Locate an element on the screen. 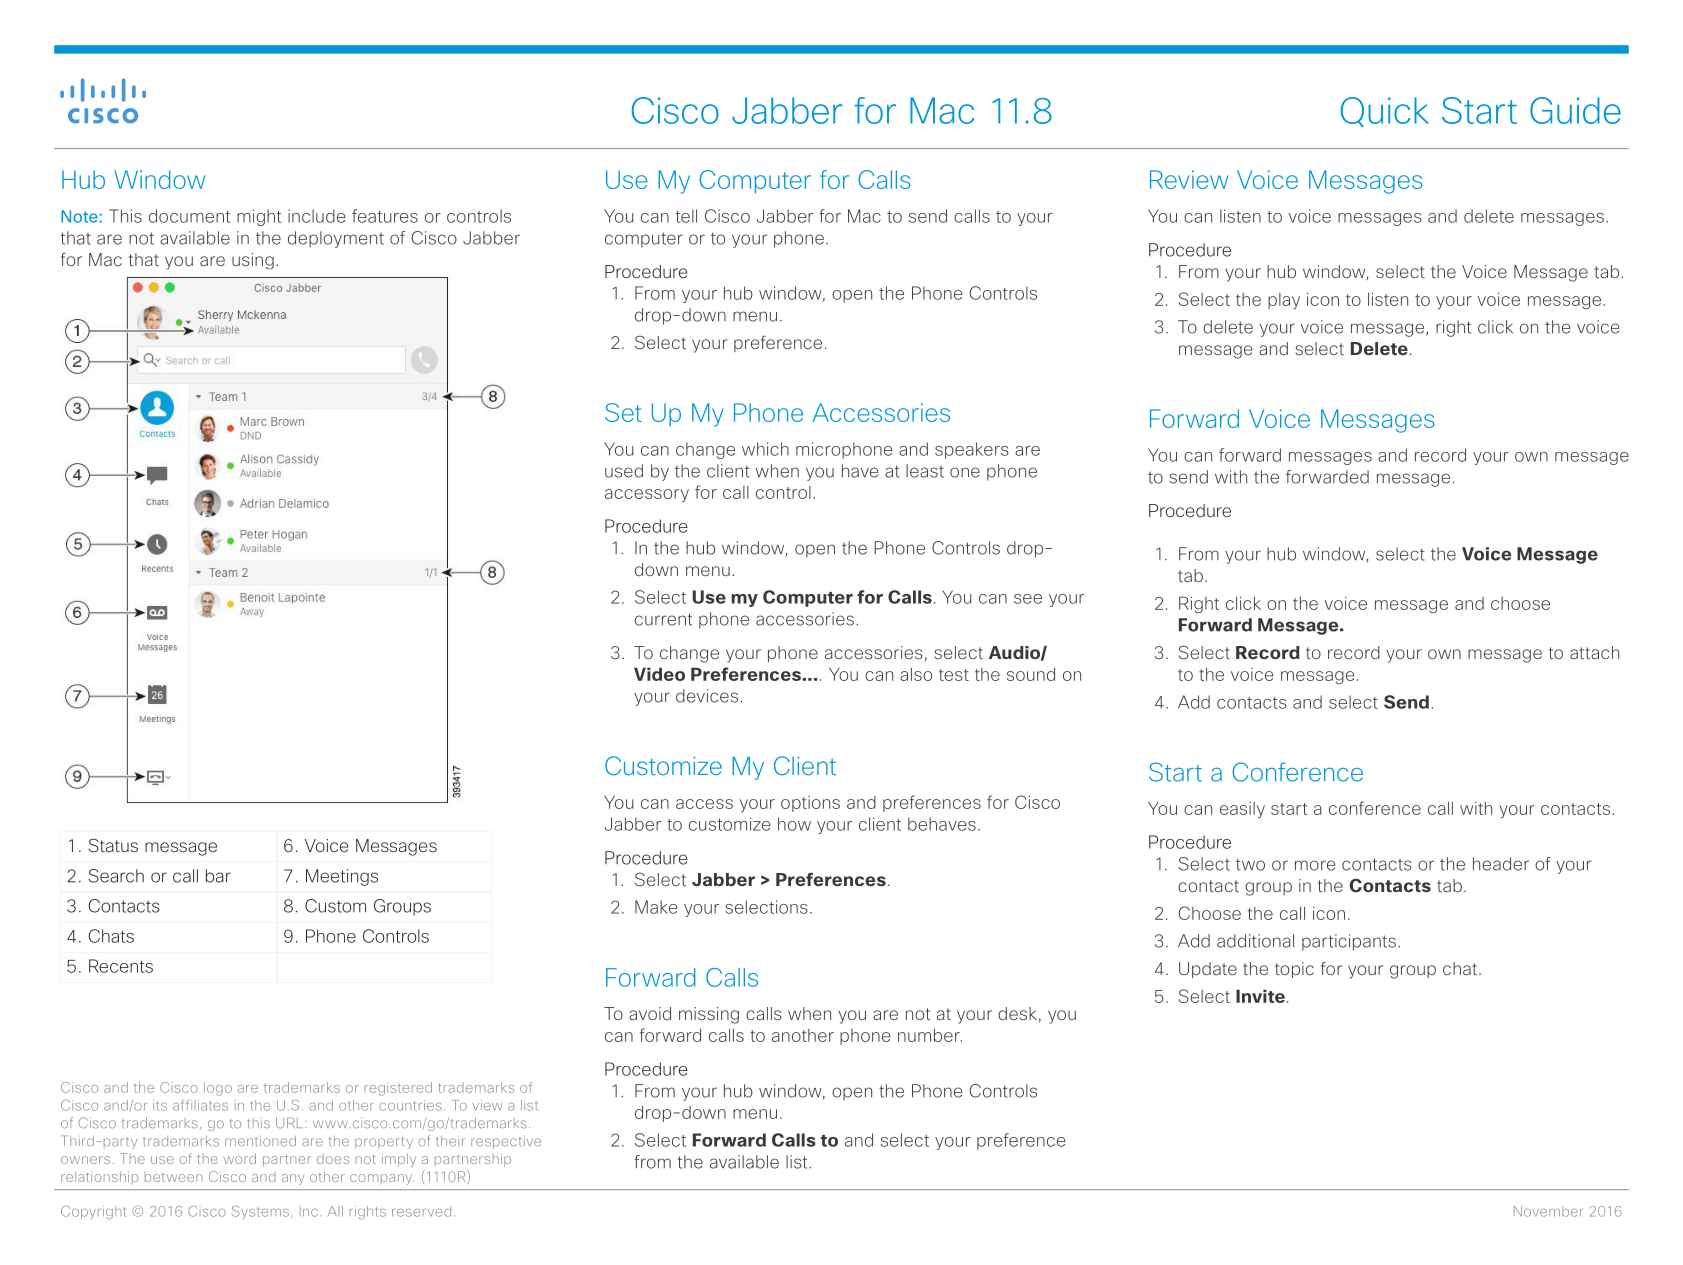 The image size is (1683, 1265). speakers is located at coordinates (972, 450).
